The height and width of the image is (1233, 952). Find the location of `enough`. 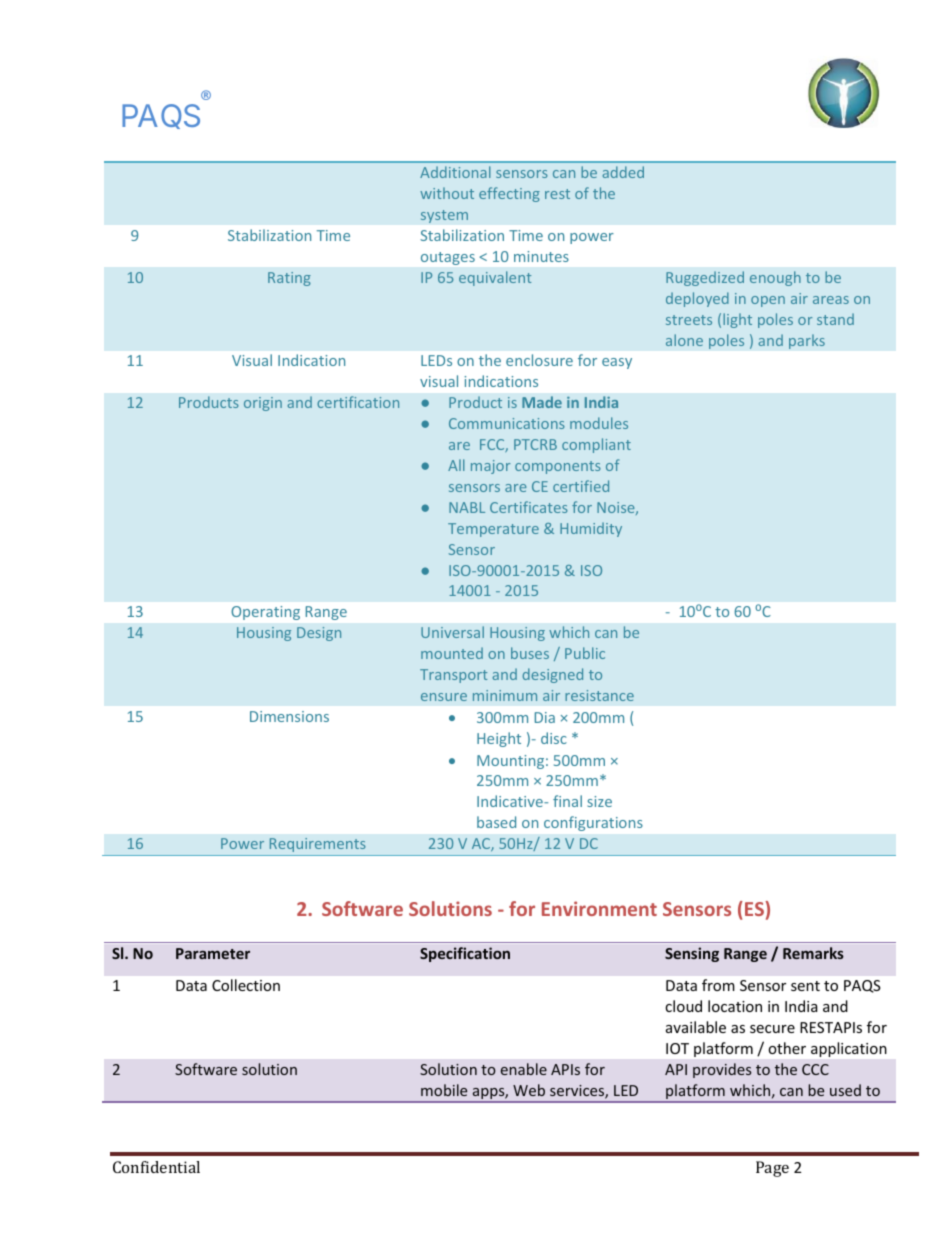

enough is located at coordinates (775, 278).
